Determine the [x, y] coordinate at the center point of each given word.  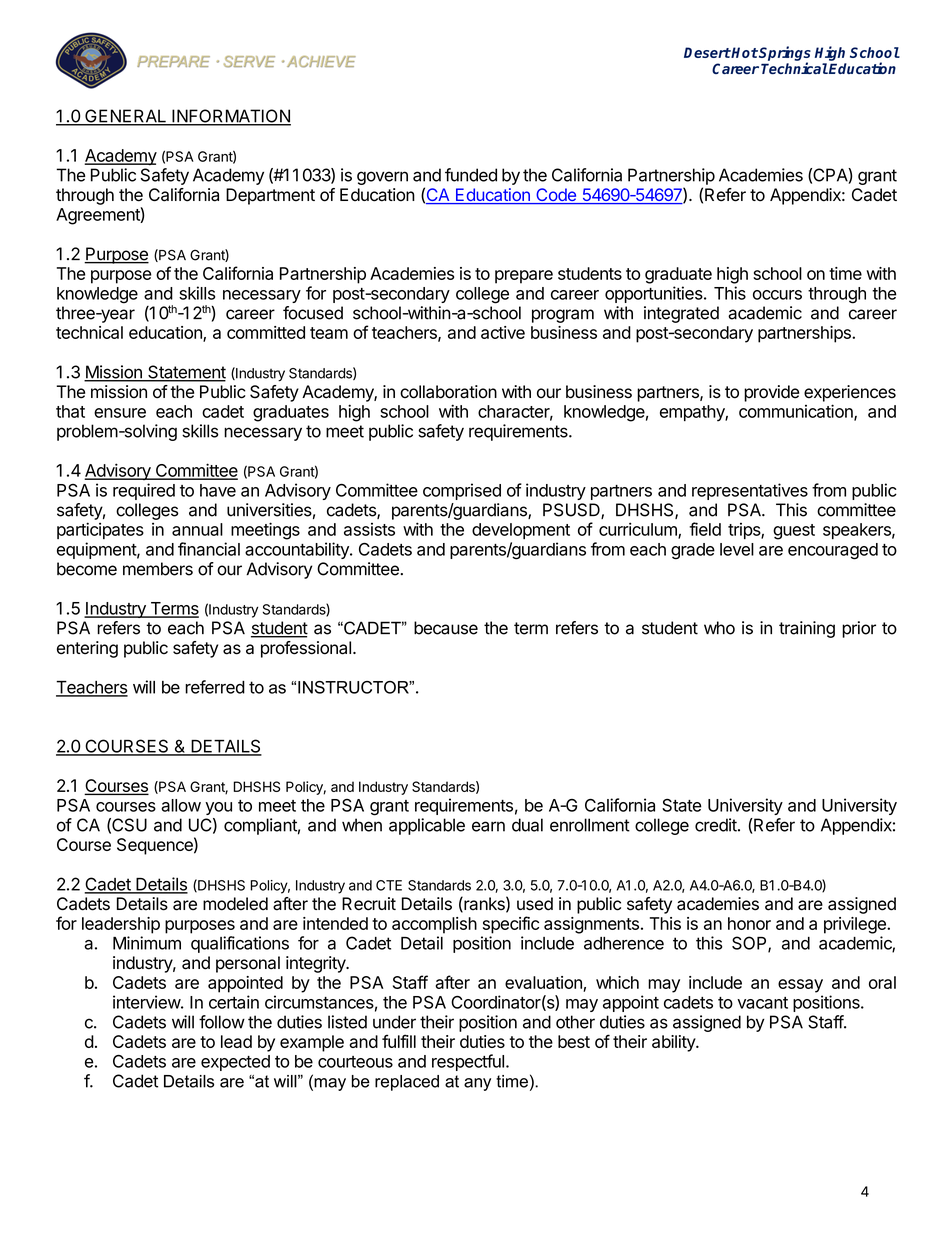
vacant [762, 1003]
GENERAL [125, 117]
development [521, 531]
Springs [784, 54]
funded [471, 175]
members [158, 569]
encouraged [833, 551]
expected [235, 1063]
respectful [468, 1062]
